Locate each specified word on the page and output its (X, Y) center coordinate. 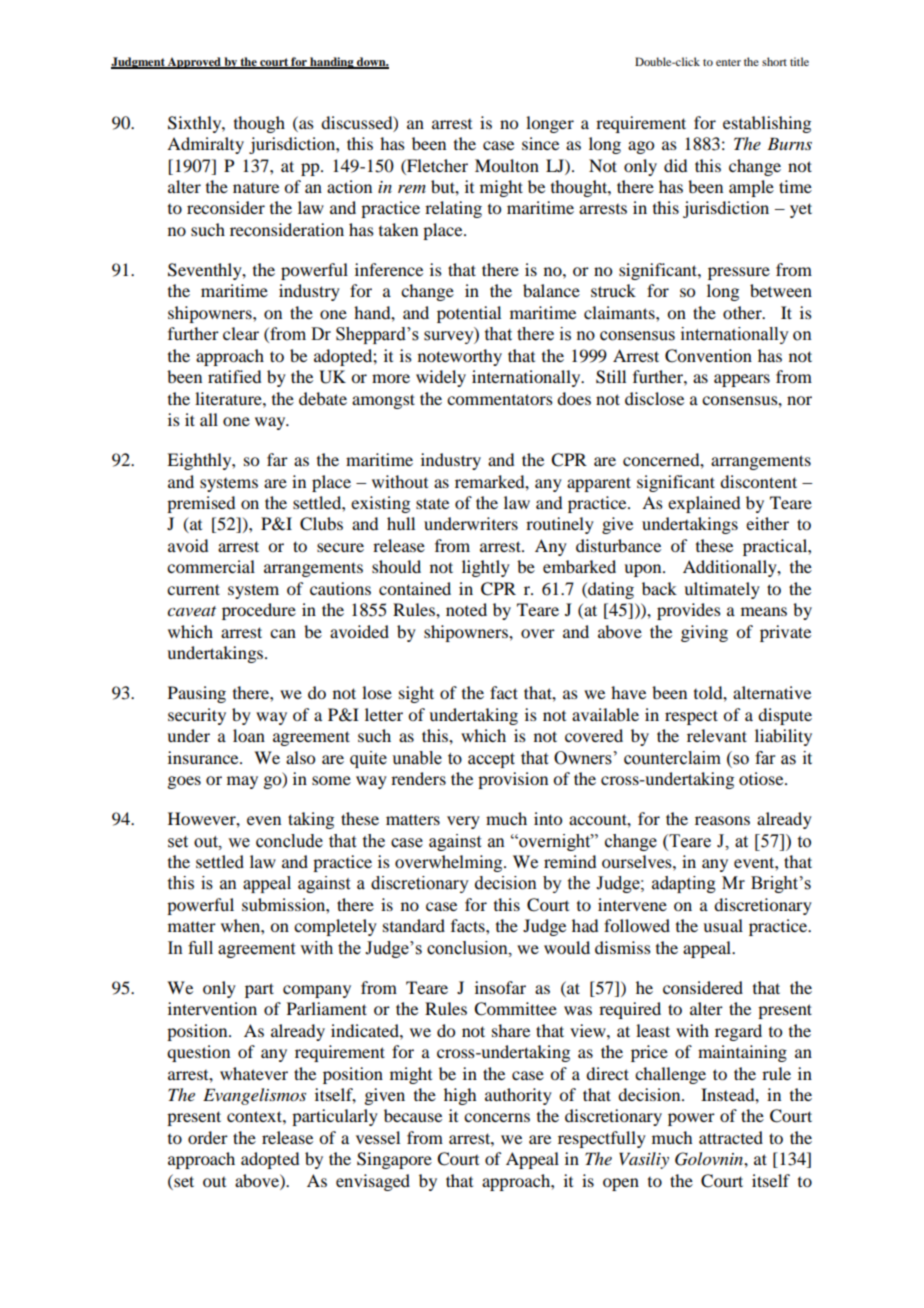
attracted (731, 1137)
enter (728, 62)
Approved (194, 63)
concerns (497, 1117)
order (208, 1137)
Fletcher (436, 165)
